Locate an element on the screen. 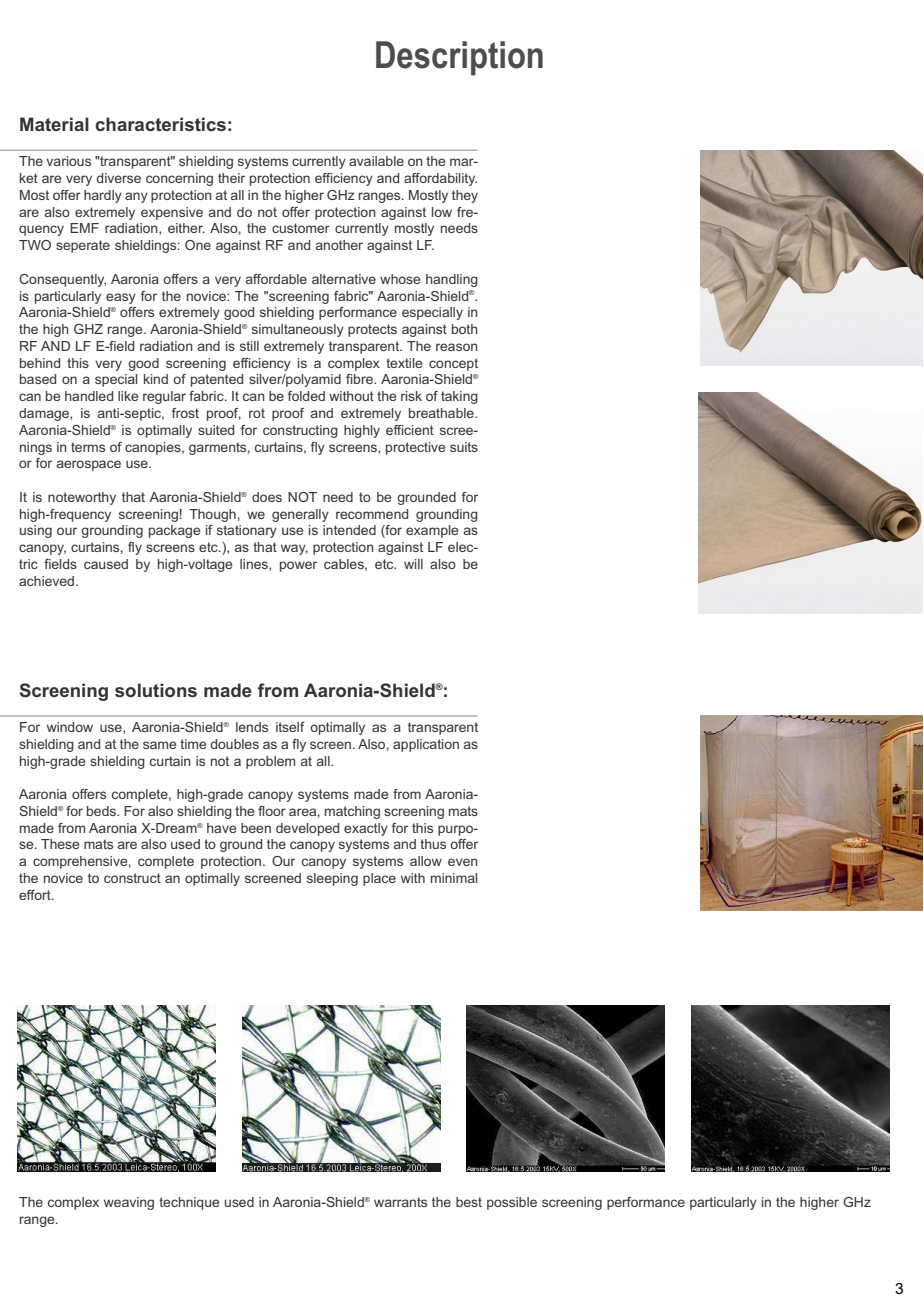  Description is located at coordinates (459, 58).
